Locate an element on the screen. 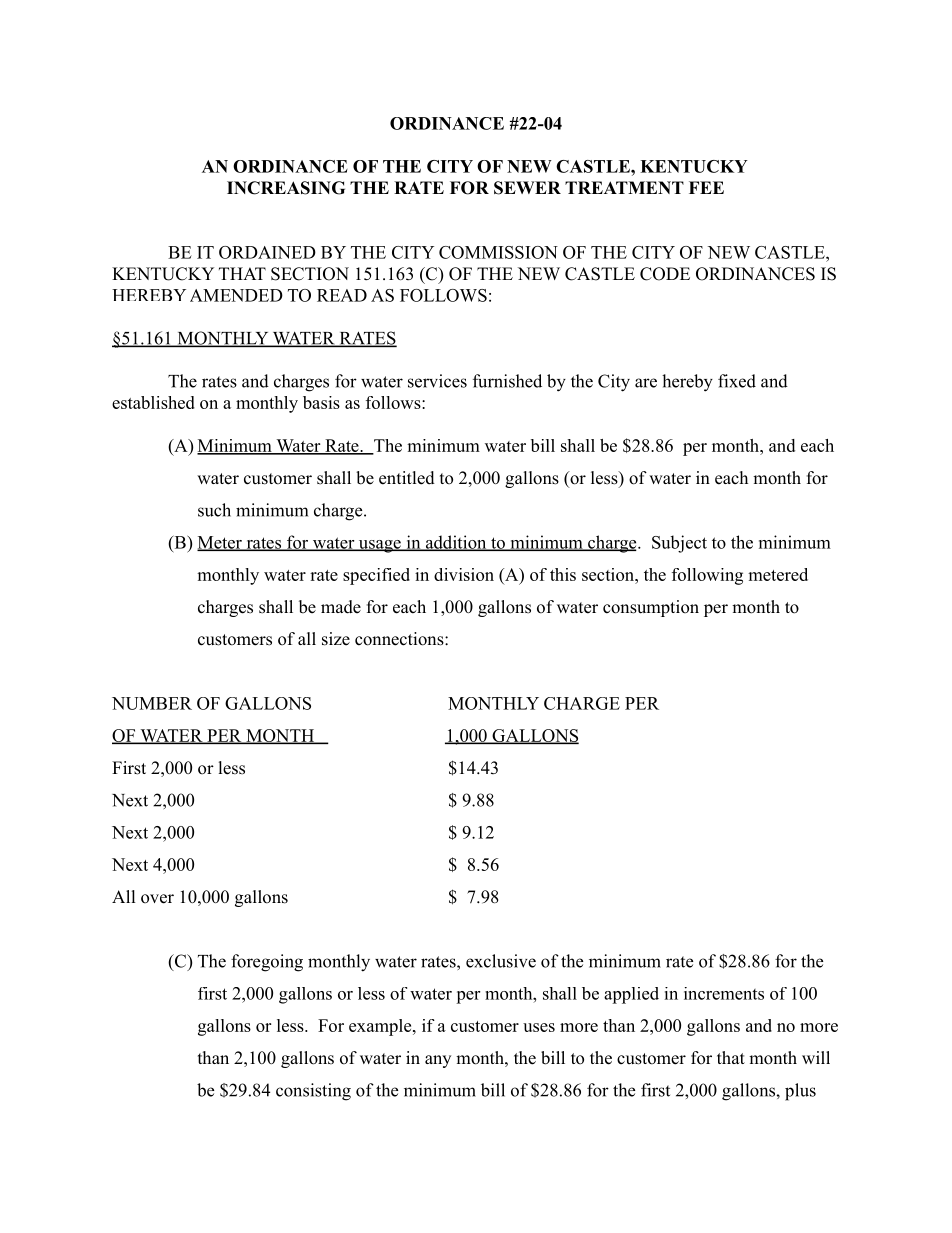 The height and width of the screenshot is (1233, 952). increments is located at coordinates (724, 993).
